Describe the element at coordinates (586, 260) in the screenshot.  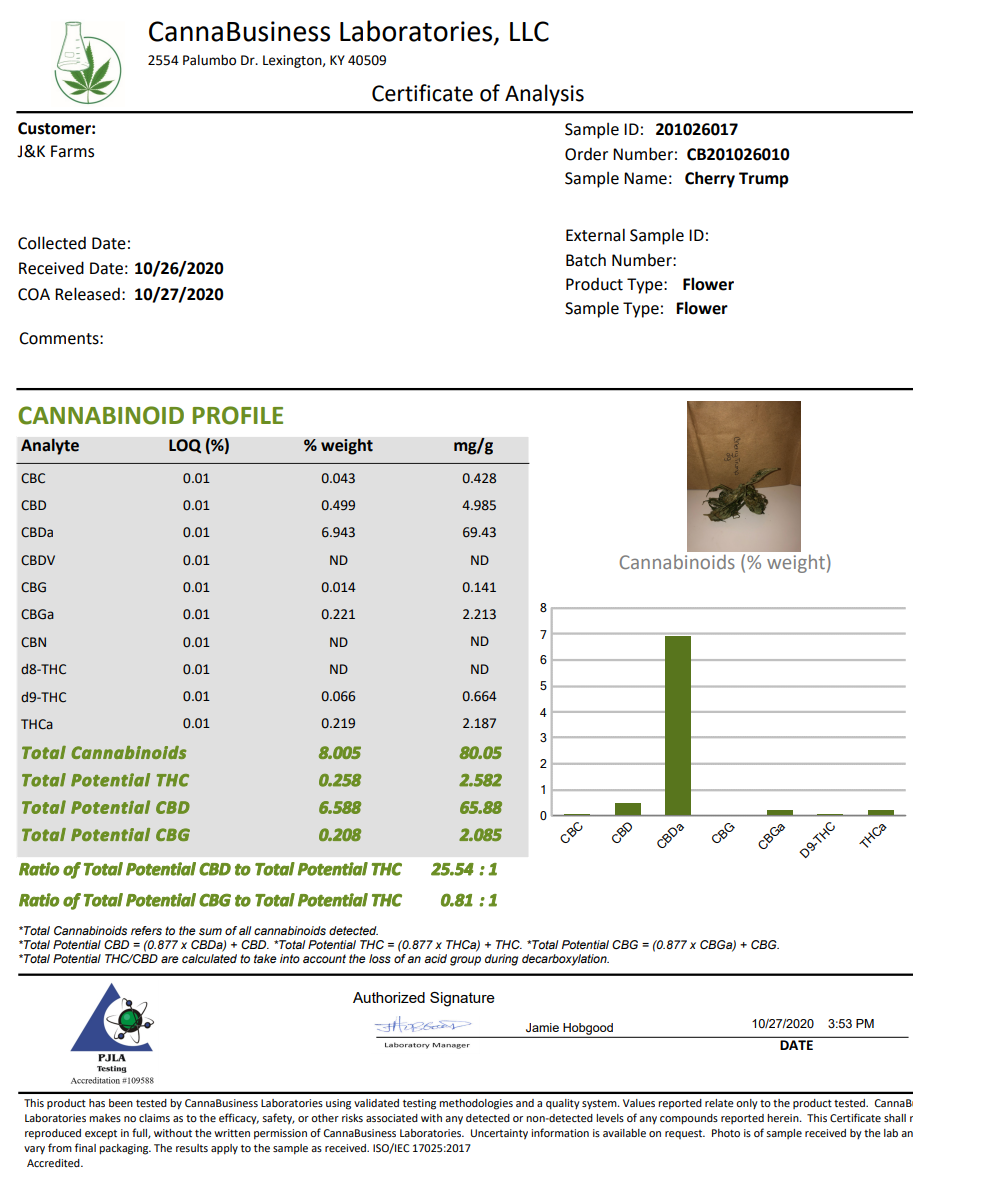
I see `Batch` at that location.
